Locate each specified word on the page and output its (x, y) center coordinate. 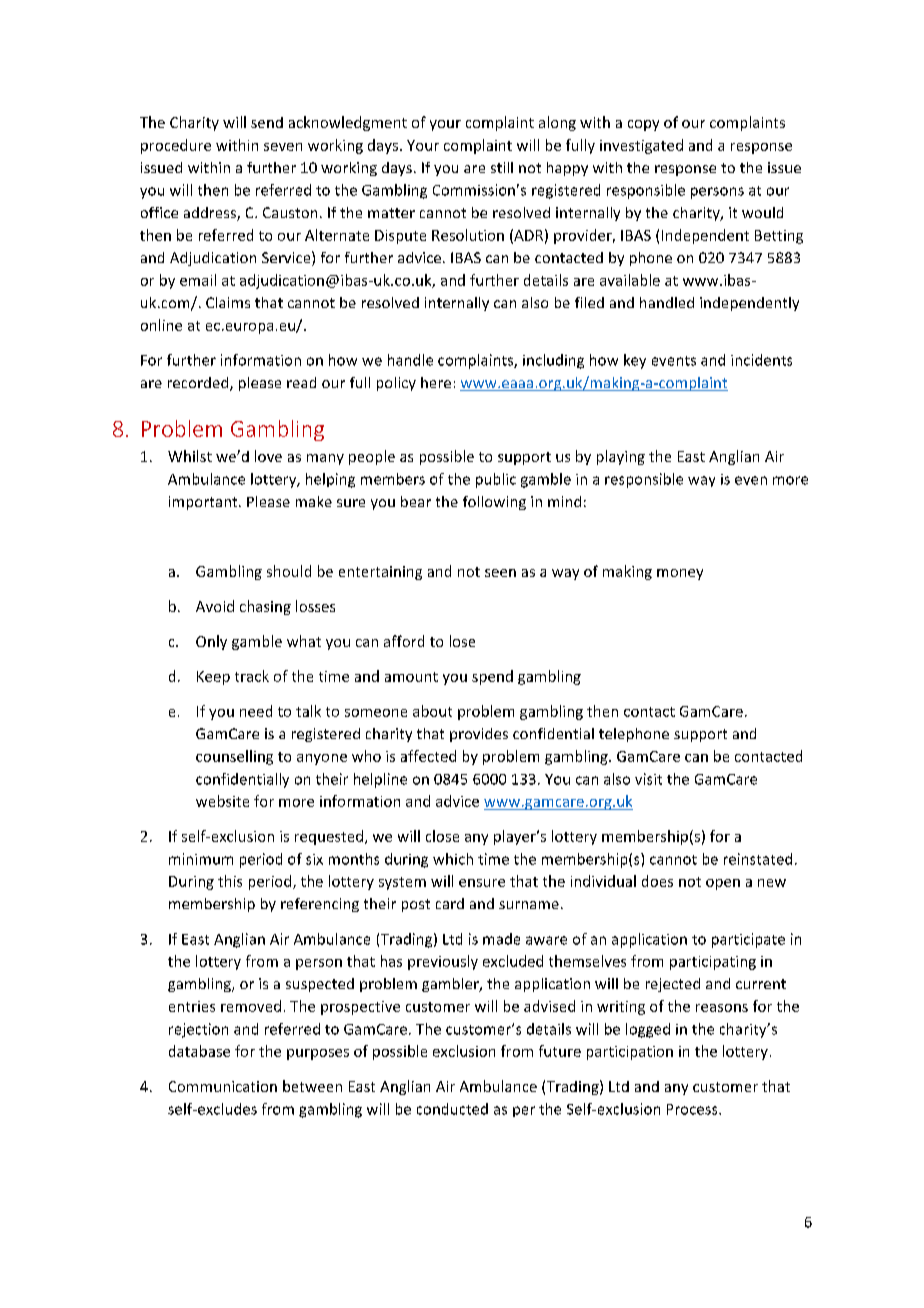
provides (479, 735)
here (436, 382)
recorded (199, 384)
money (680, 574)
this (230, 881)
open (723, 884)
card (450, 903)
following (494, 503)
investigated (641, 146)
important (204, 503)
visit (648, 779)
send (267, 122)
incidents (761, 360)
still (502, 167)
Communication (223, 1086)
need (256, 711)
